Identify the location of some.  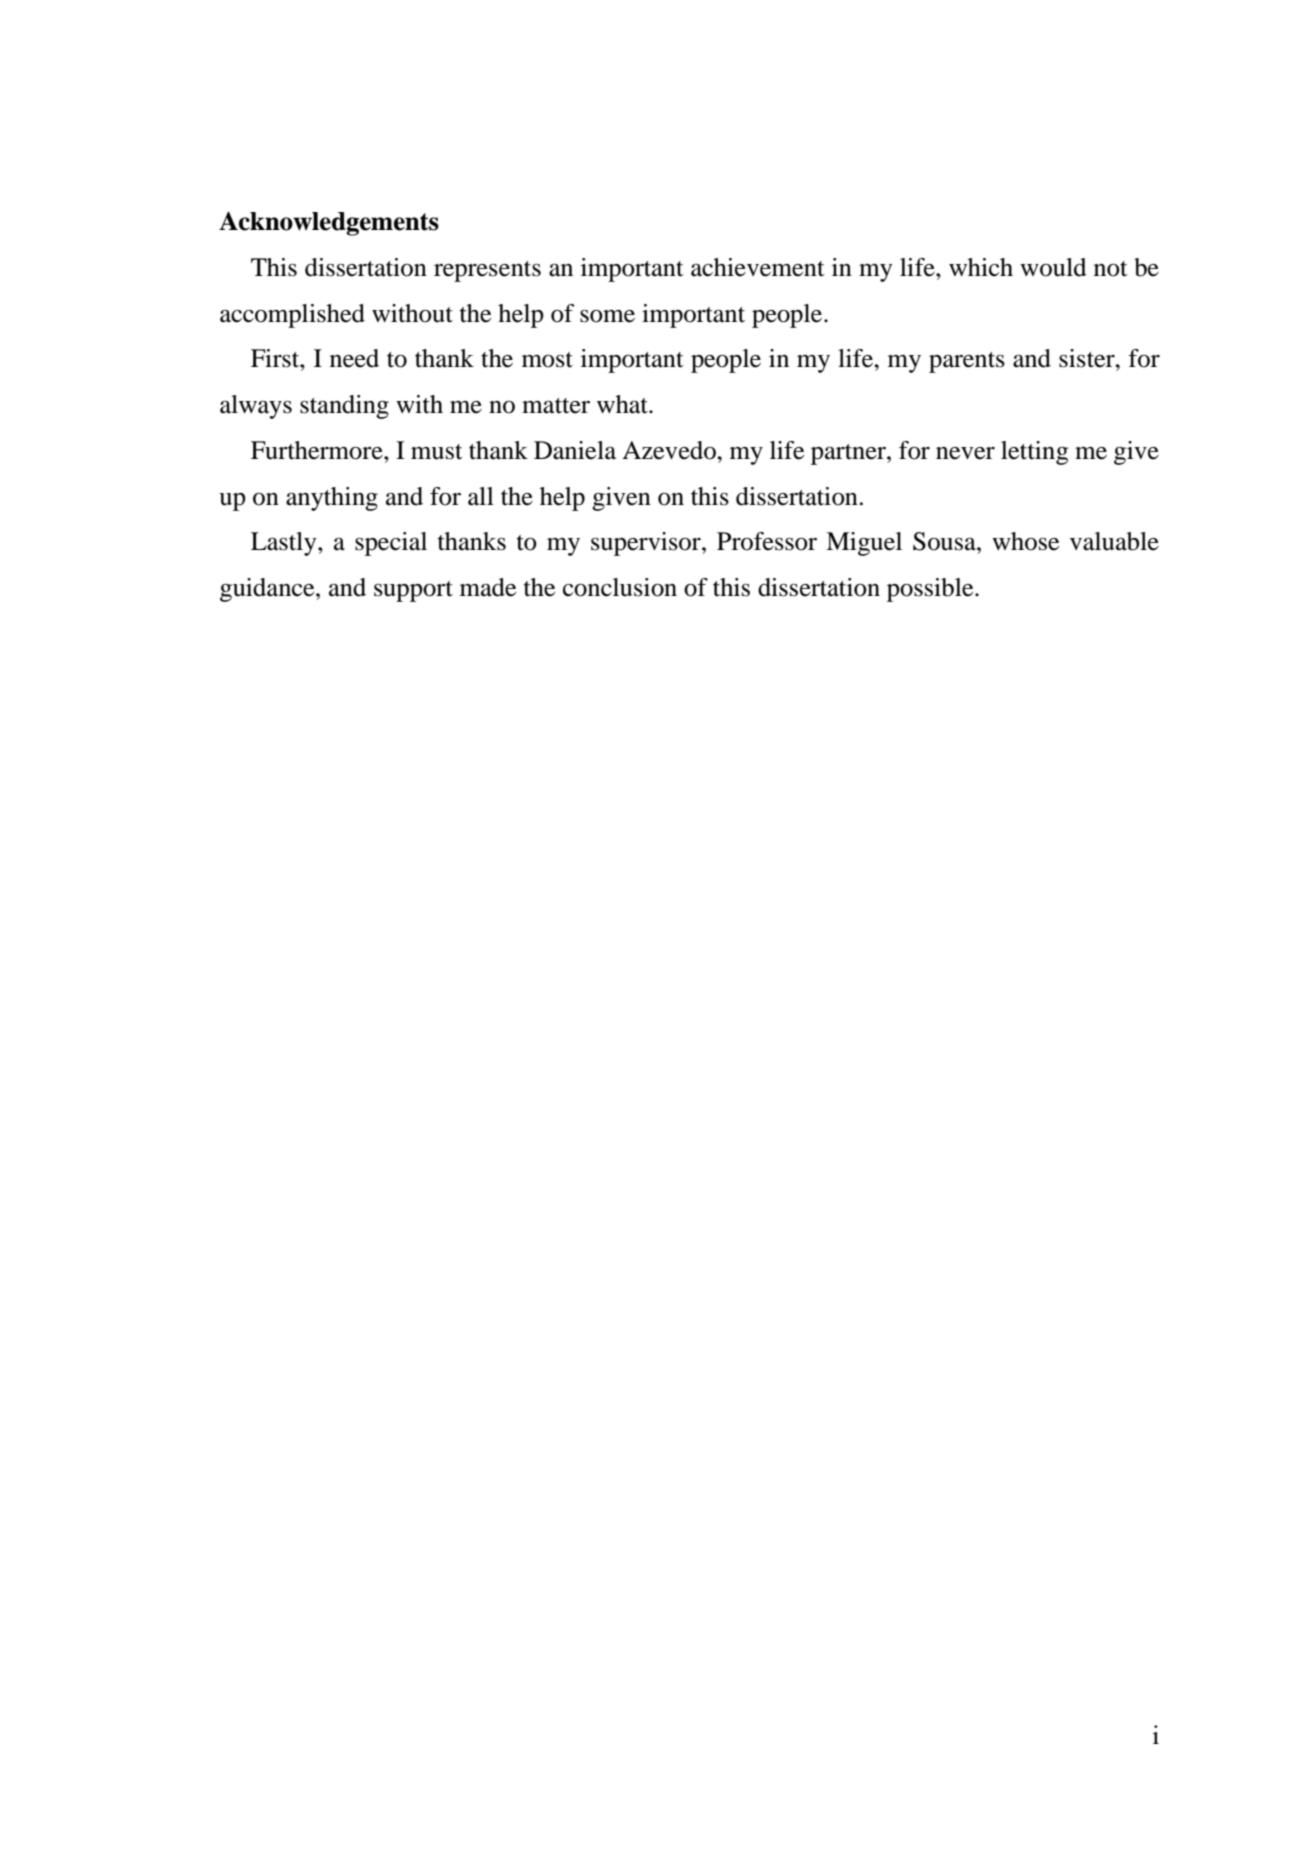
(607, 316).
